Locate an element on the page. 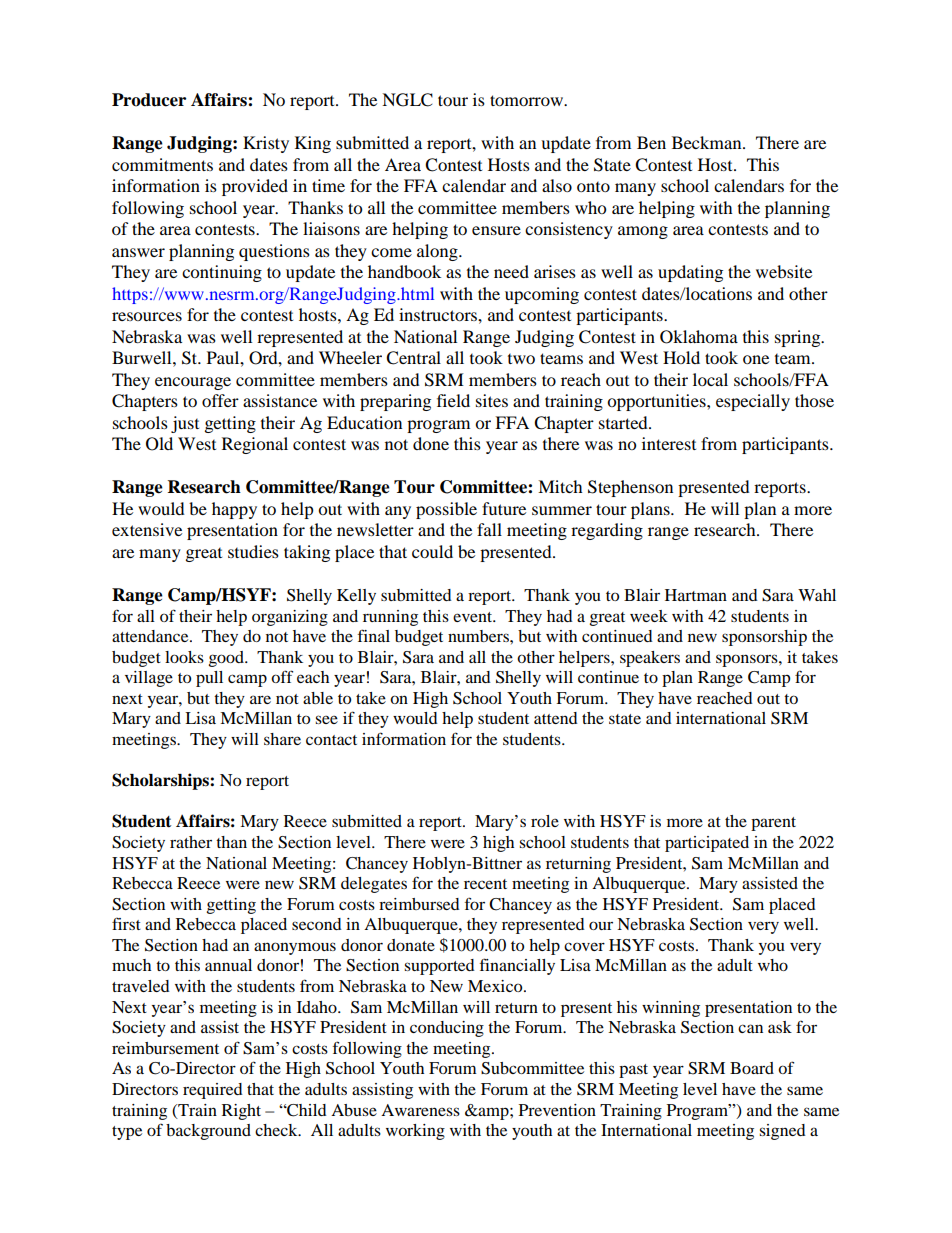  Beckman is located at coordinates (708, 142).
